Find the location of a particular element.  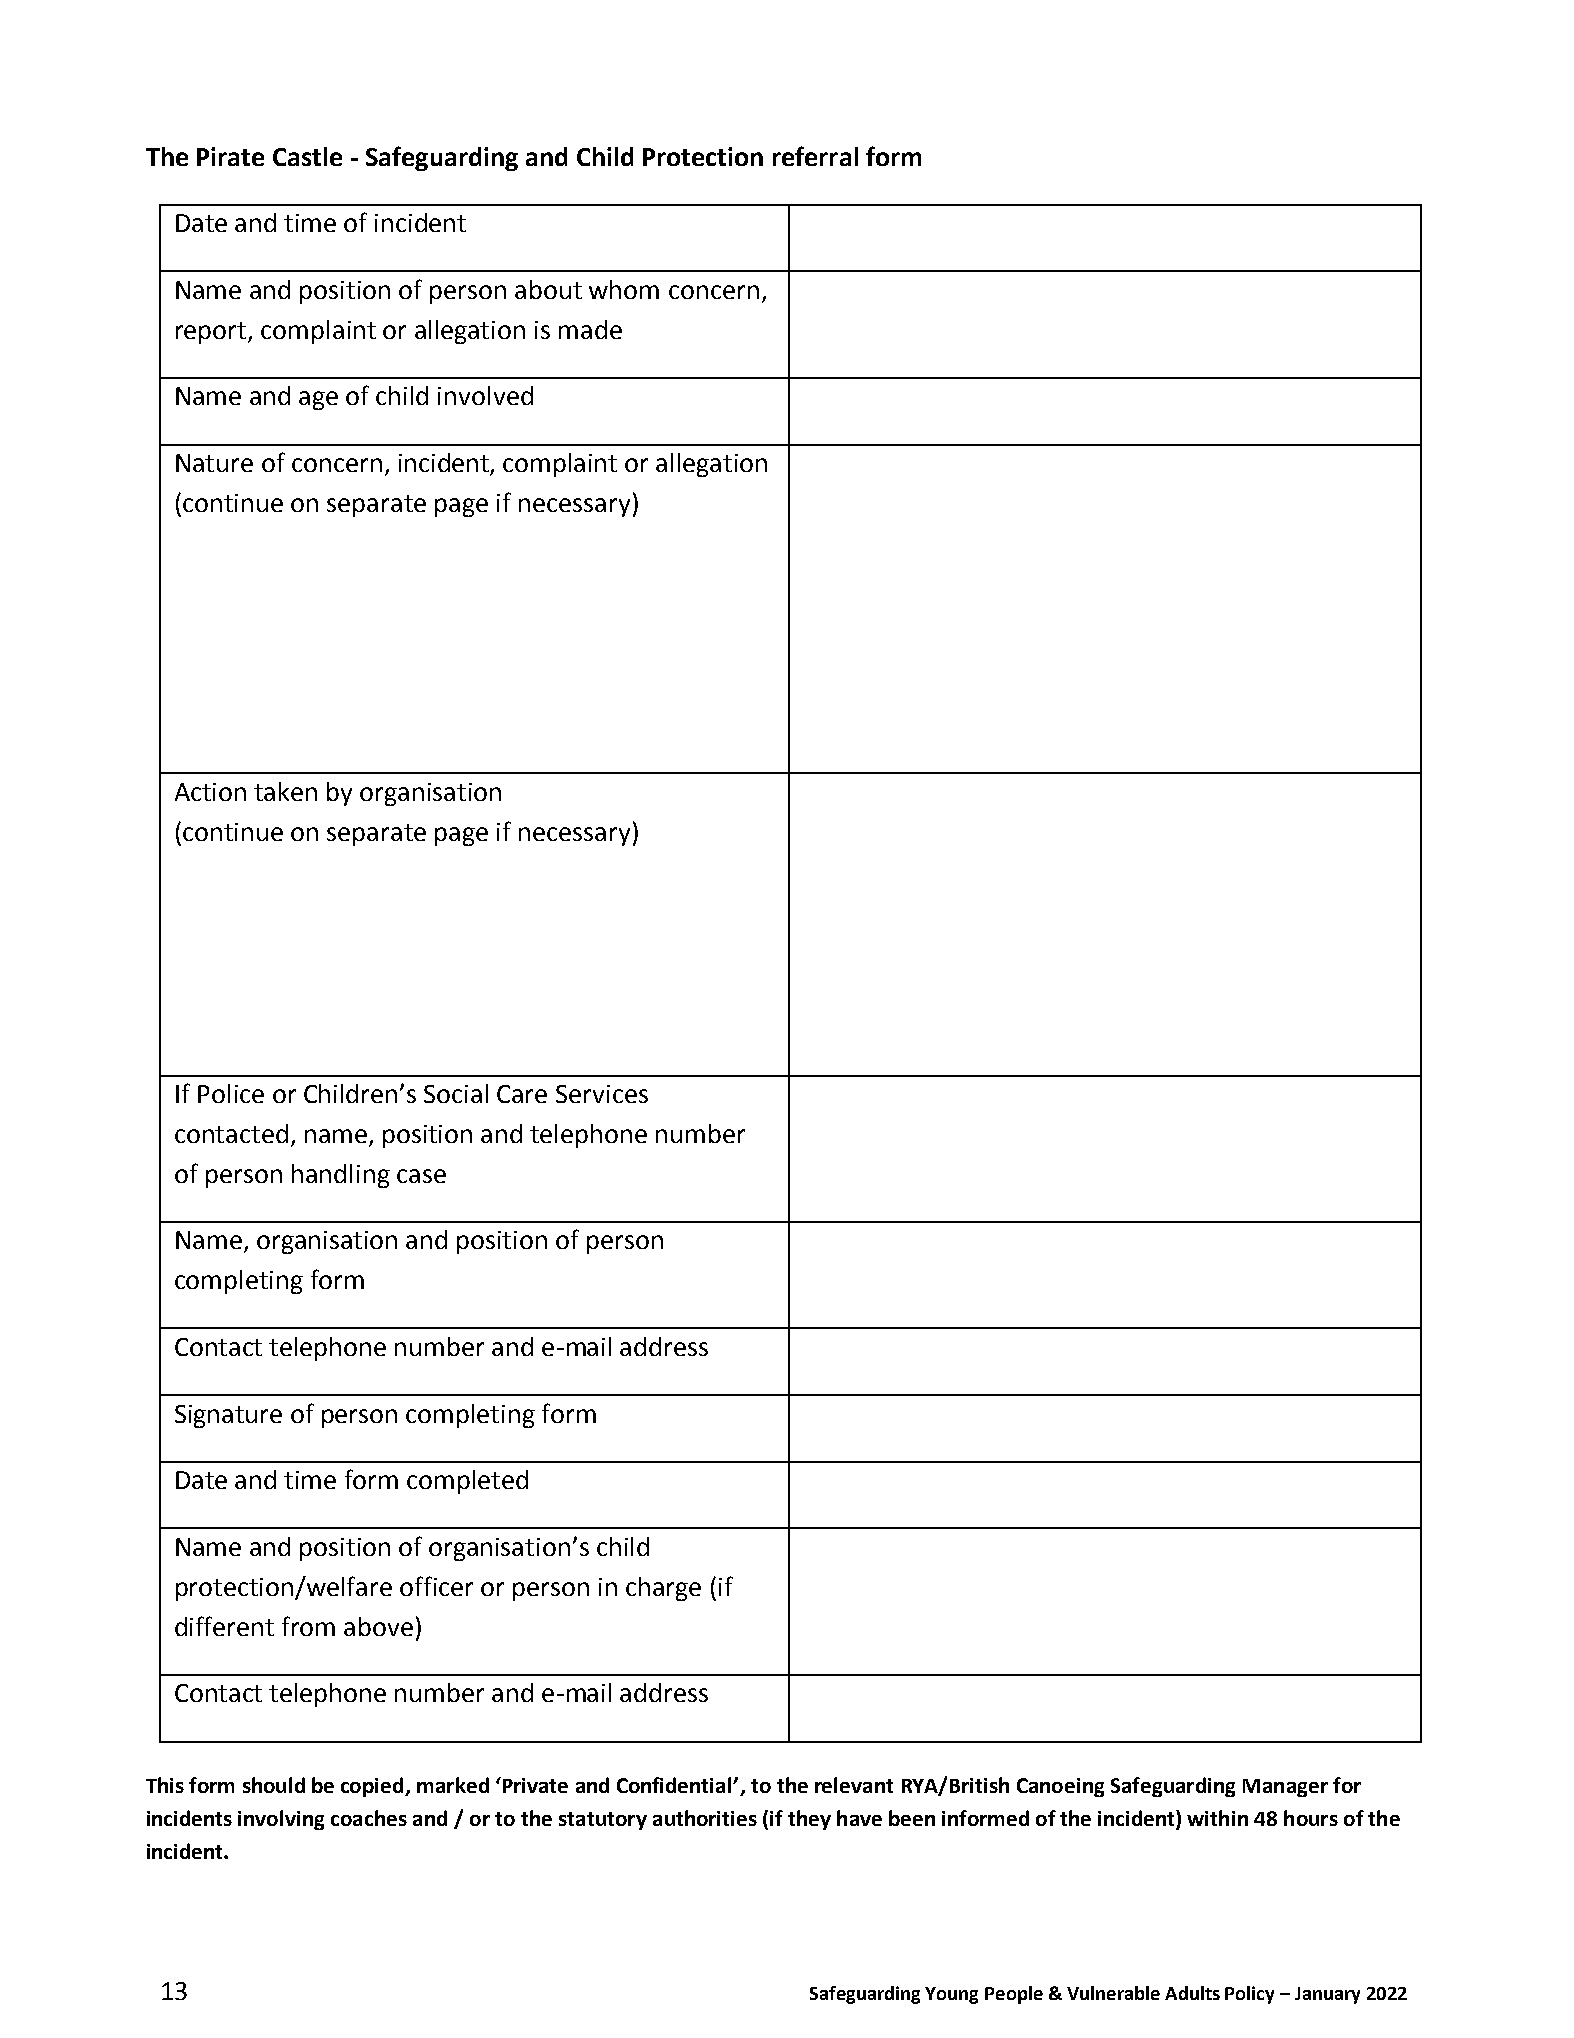

from is located at coordinates (308, 1626).
